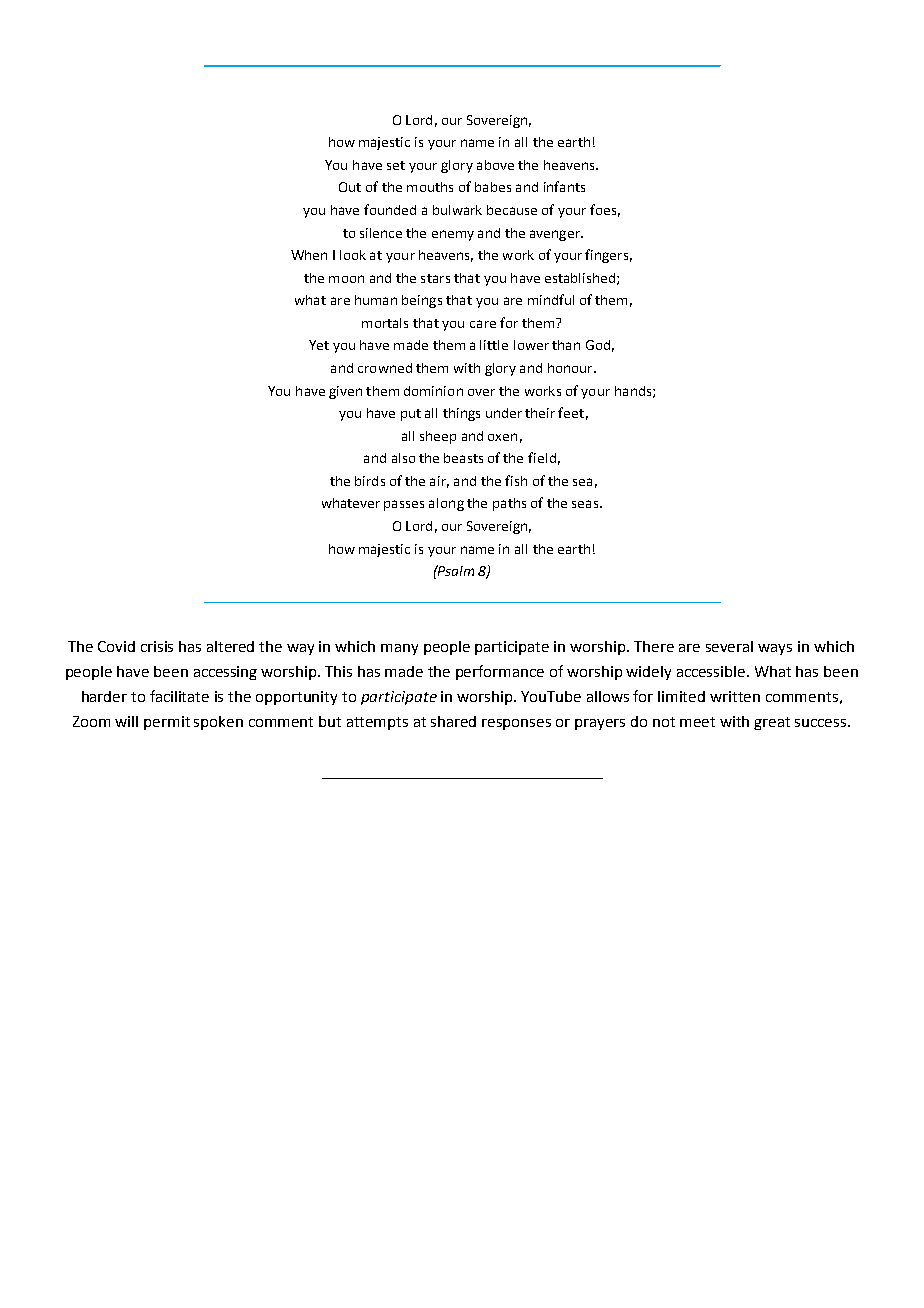 This page has width=924, height=1308. Describe the element at coordinates (345, 392) in the page. I see `given` at that location.
